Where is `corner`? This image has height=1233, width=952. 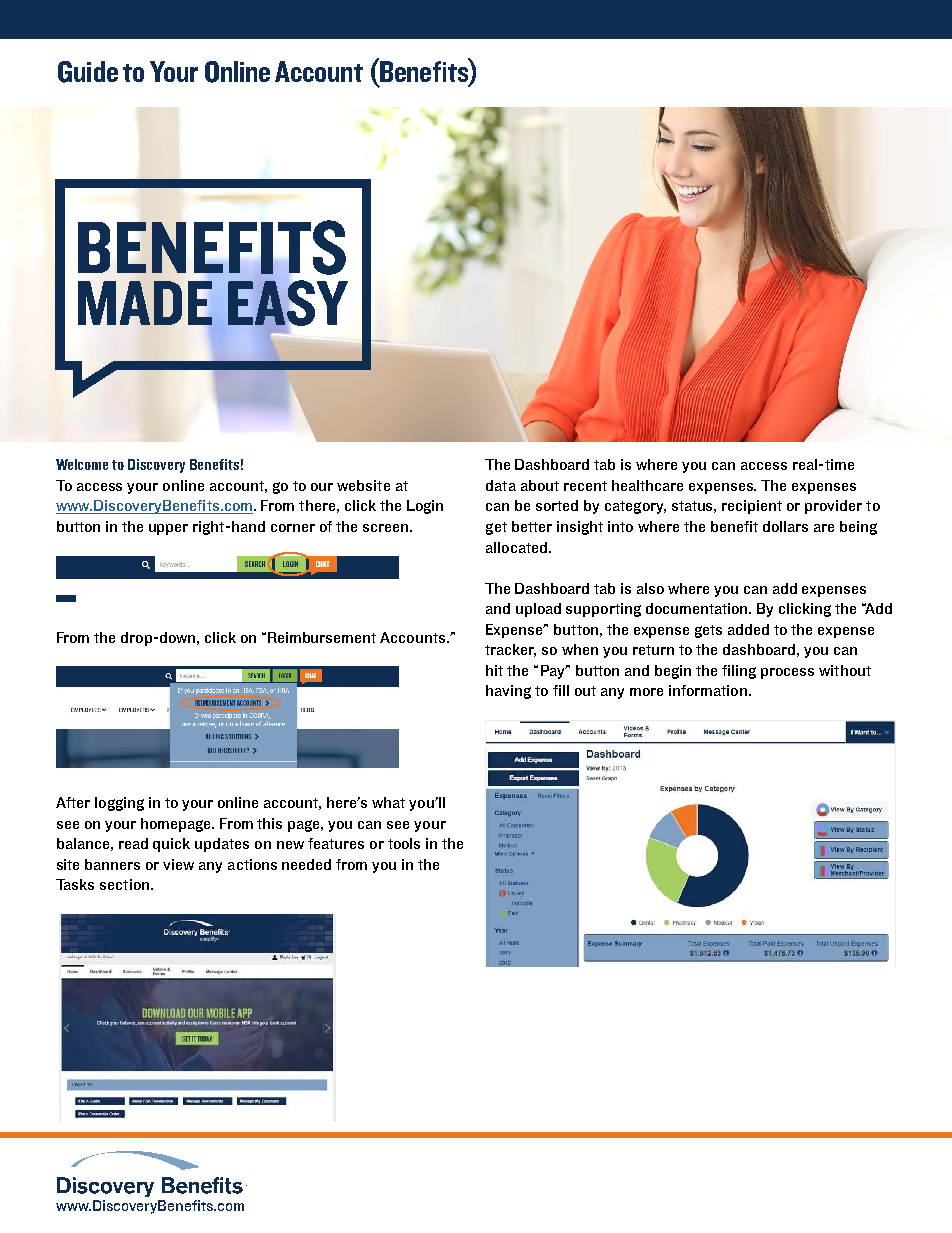
corner is located at coordinates (293, 528).
